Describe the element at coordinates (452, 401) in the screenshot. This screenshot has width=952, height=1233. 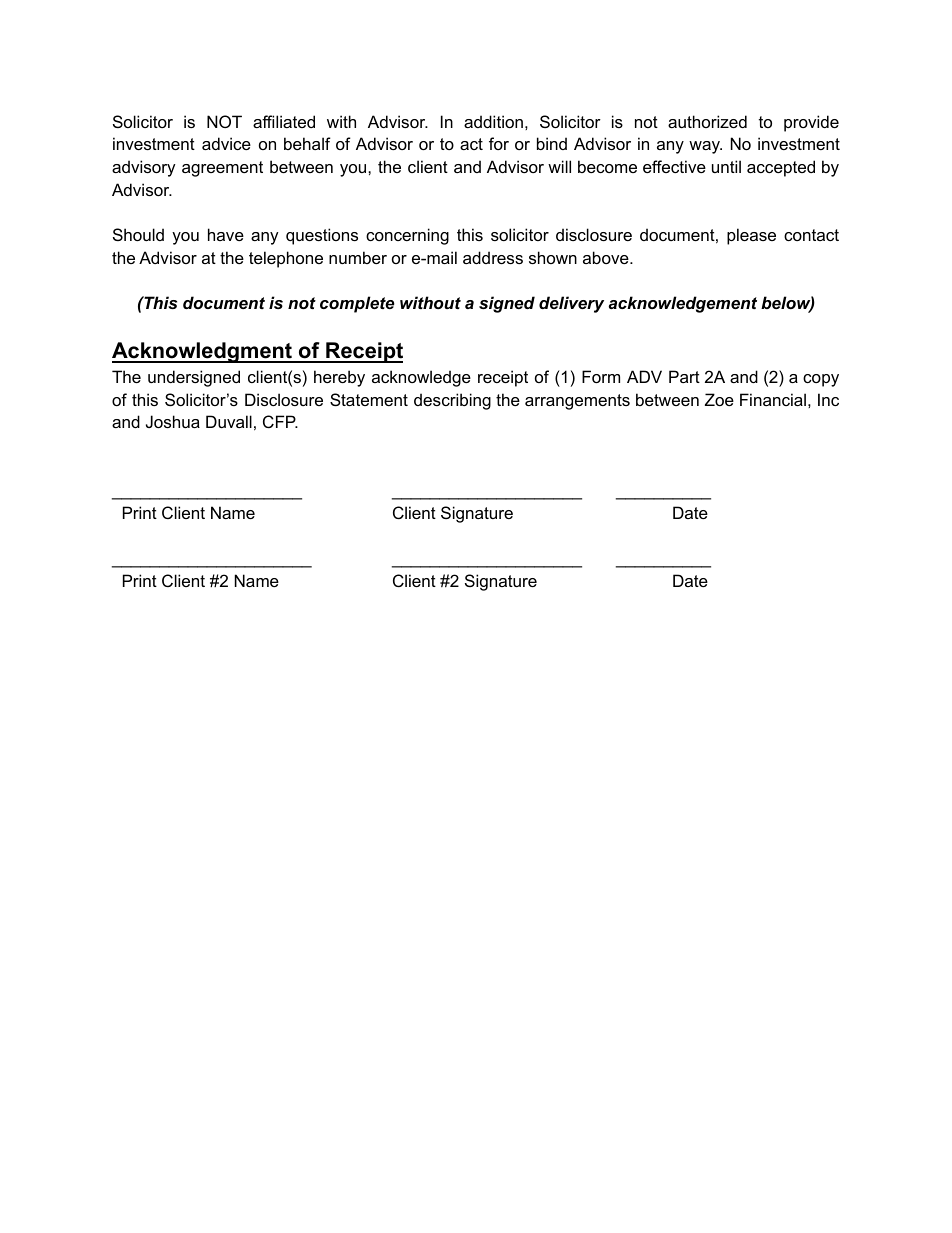
I see `describing` at that location.
